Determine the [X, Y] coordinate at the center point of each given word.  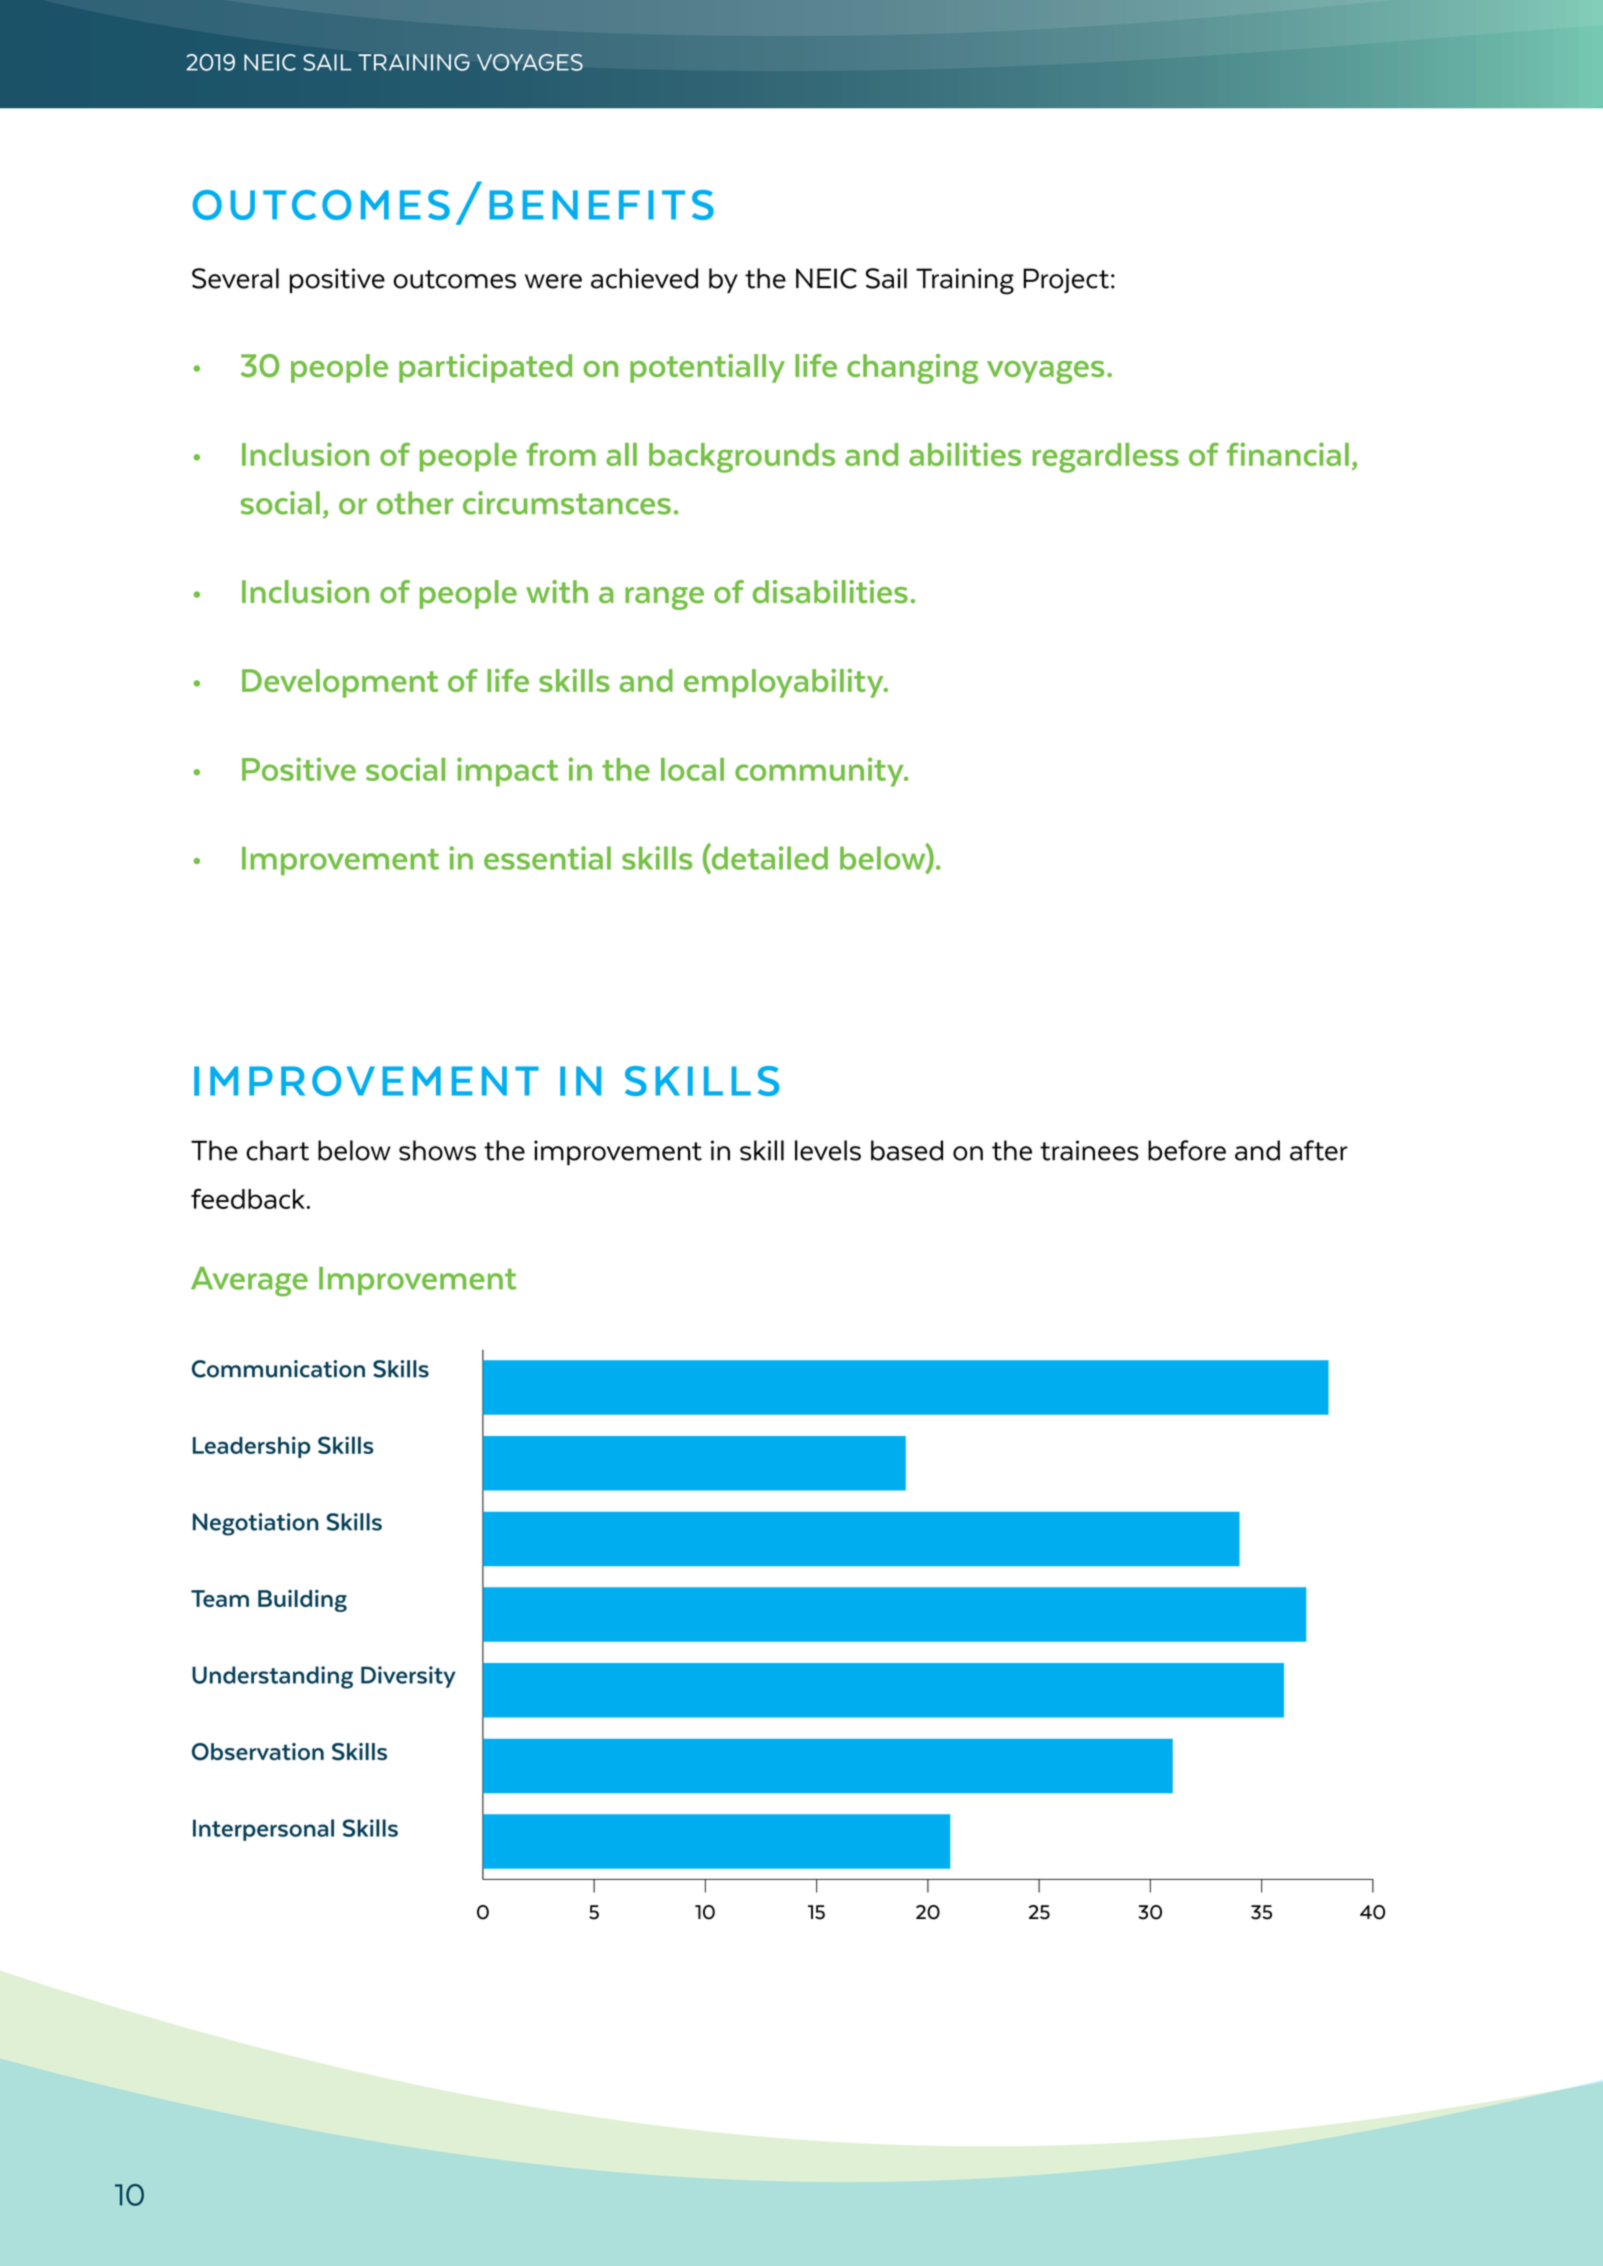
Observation [258, 1752]
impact [507, 772]
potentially [707, 368]
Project [1066, 280]
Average [249, 1282]
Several [235, 278]
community [820, 772]
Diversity [408, 1677]
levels [828, 1150]
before [1187, 1150]
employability [785, 683]
